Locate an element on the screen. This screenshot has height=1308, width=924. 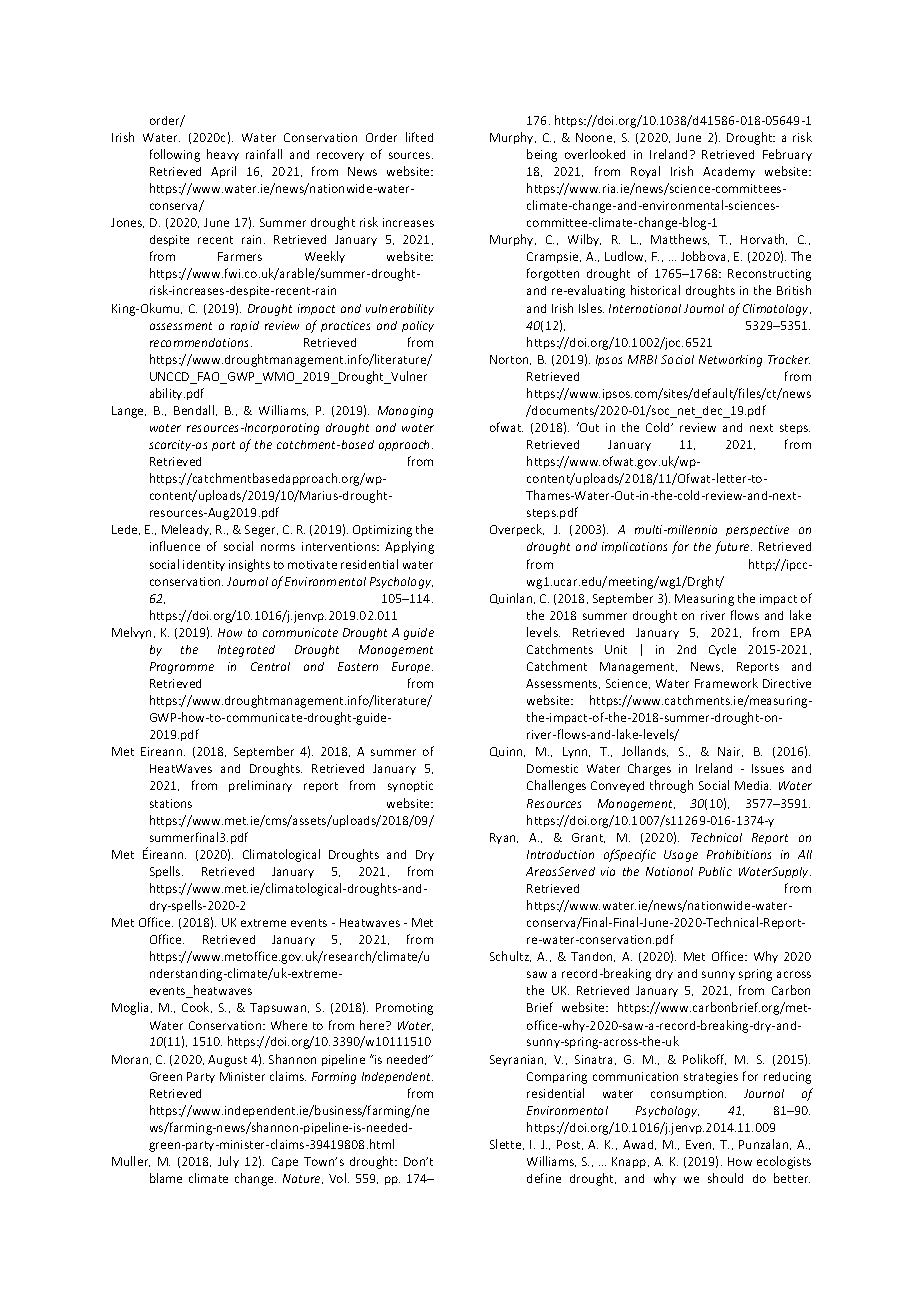
Ryan is located at coordinates (504, 838).
